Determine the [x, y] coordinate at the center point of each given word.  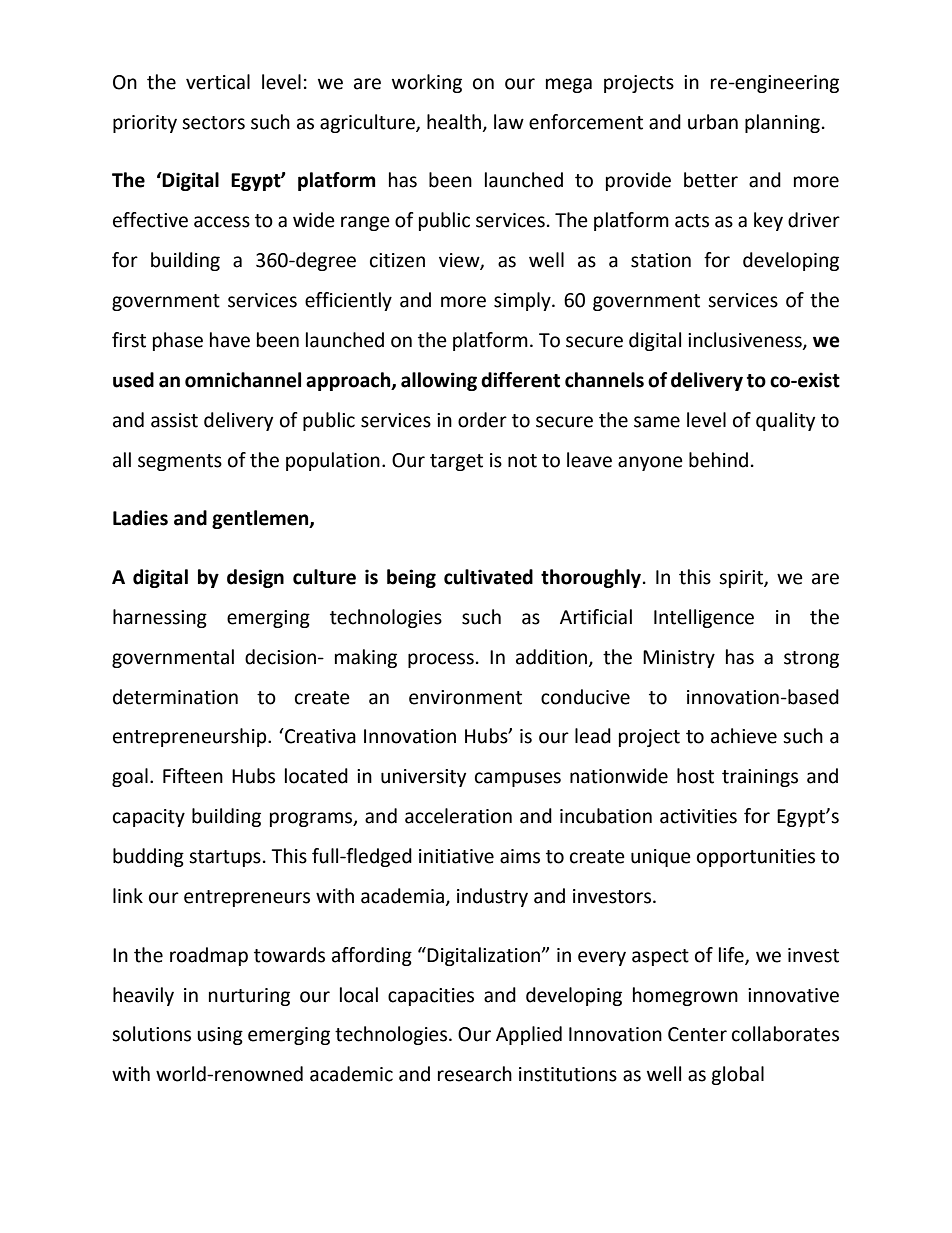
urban [713, 122]
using [220, 1036]
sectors [213, 123]
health [455, 122]
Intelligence [704, 618]
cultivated [488, 577]
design [255, 578]
